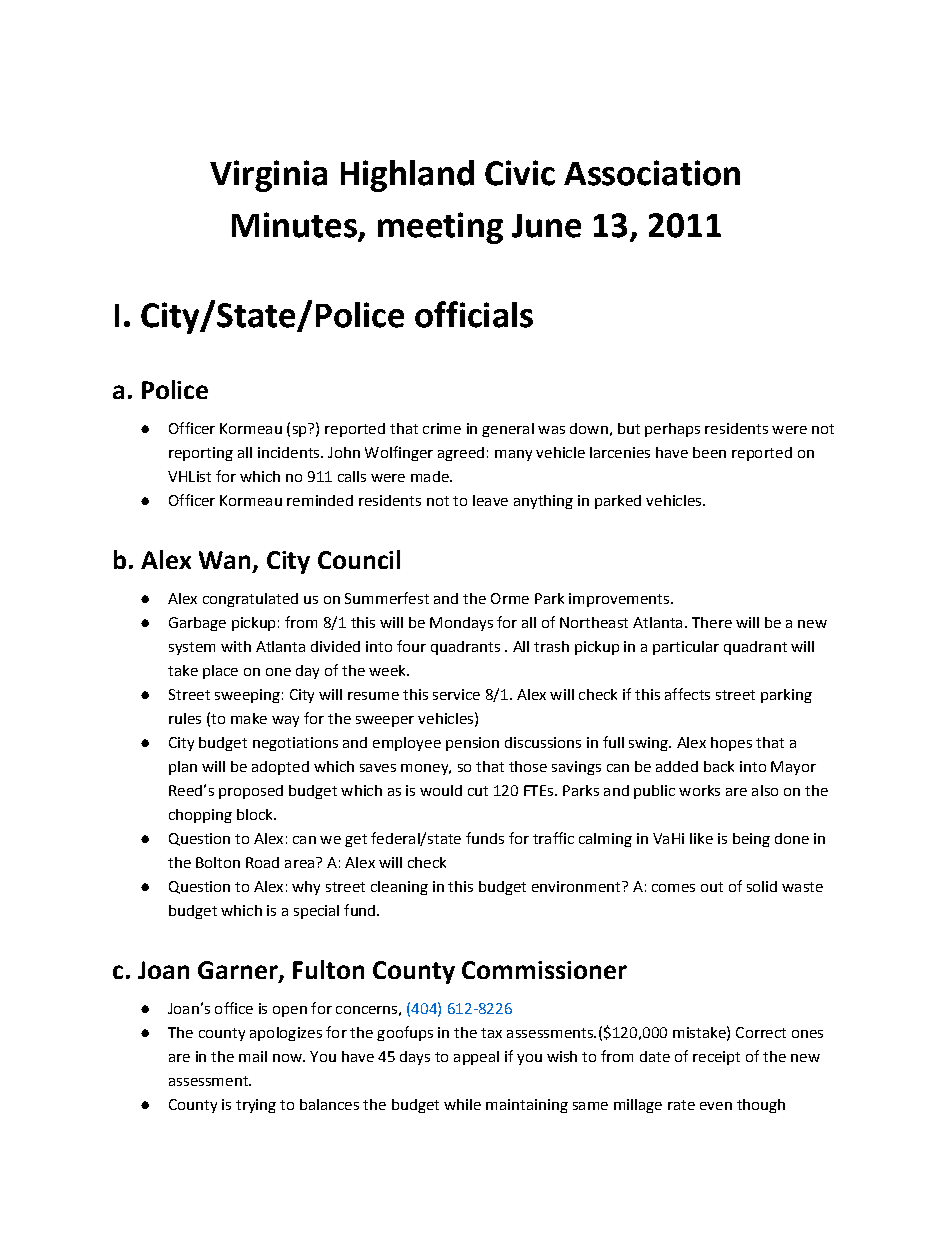 The height and width of the screenshot is (1233, 952). What do you see at coordinates (551, 646) in the screenshot?
I see `trash` at bounding box center [551, 646].
